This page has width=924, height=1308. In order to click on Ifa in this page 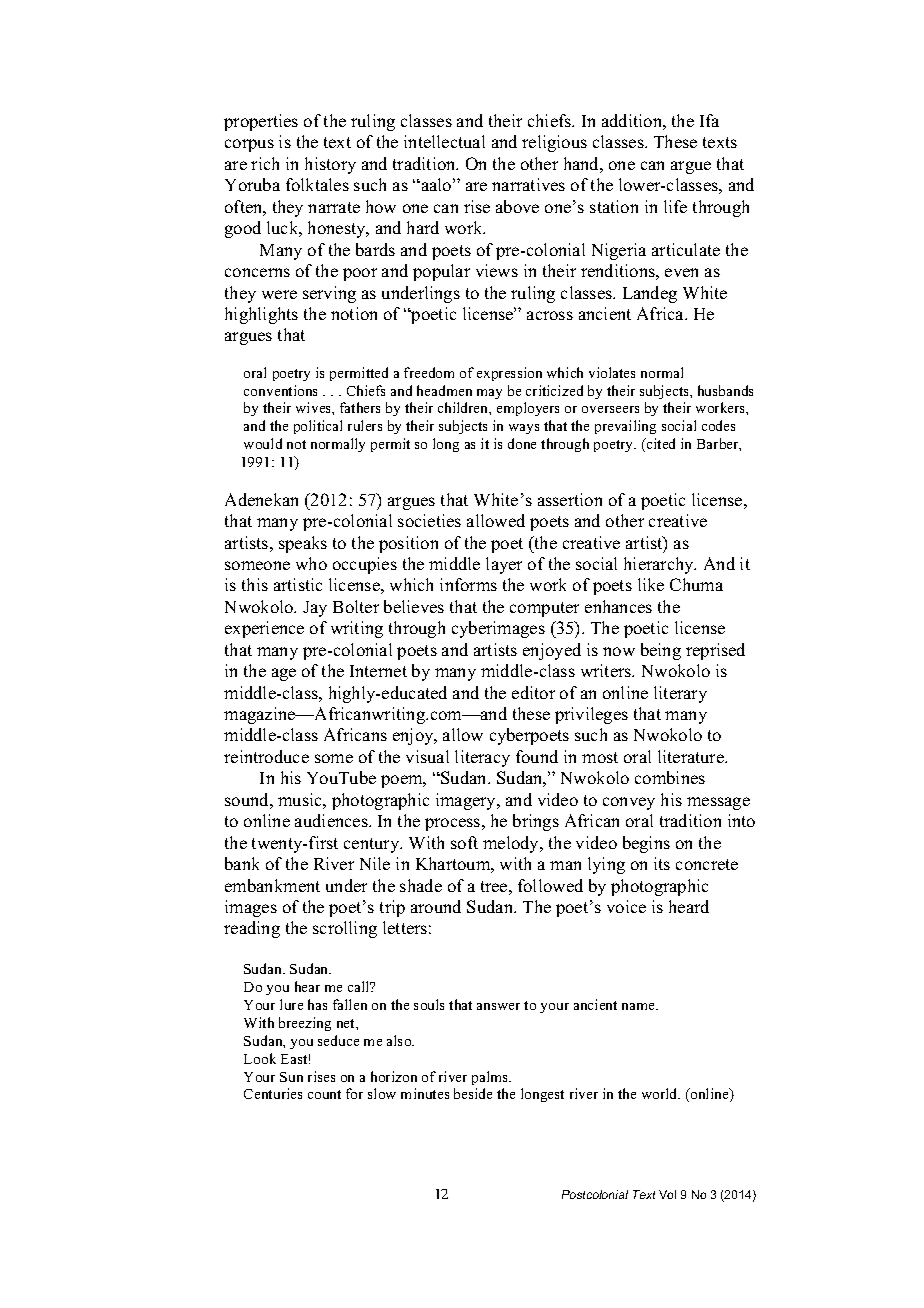, I will do `click(709, 120)`.
